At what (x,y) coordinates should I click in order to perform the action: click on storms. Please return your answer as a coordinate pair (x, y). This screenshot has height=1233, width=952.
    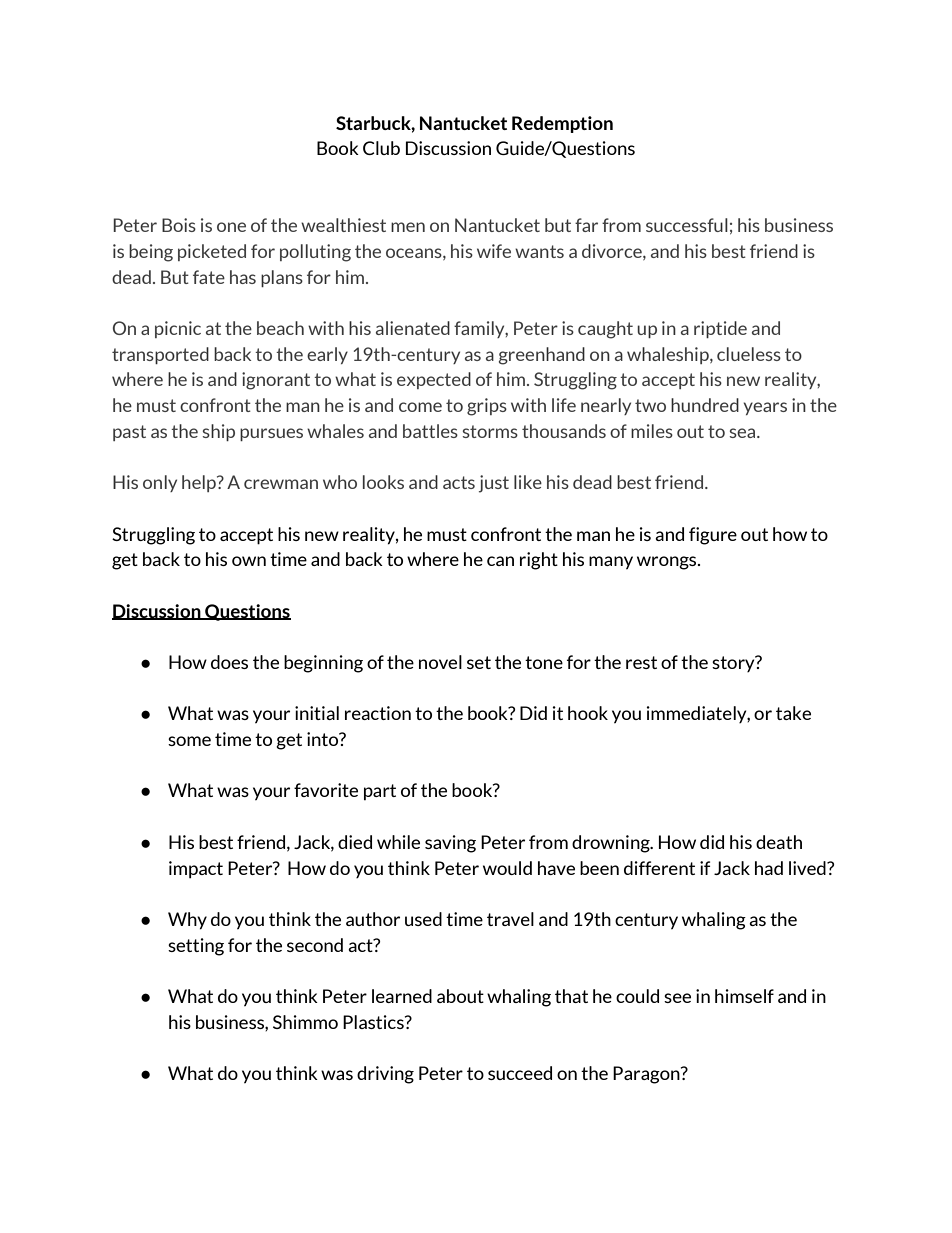
    Looking at the image, I should click on (490, 431).
